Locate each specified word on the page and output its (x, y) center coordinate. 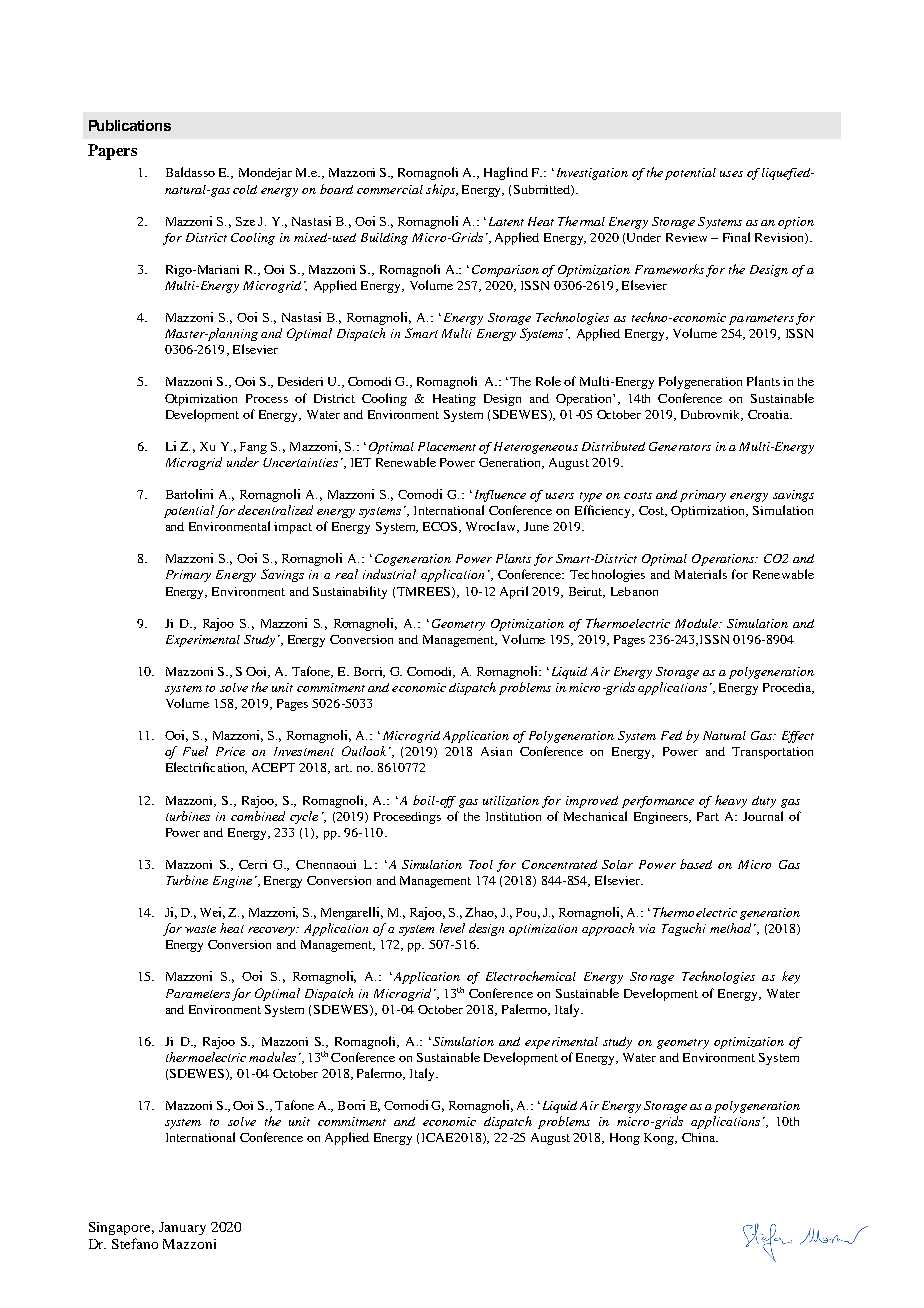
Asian (496, 751)
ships (441, 190)
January (182, 1228)
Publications (130, 125)
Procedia (788, 688)
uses (731, 174)
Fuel (195, 751)
